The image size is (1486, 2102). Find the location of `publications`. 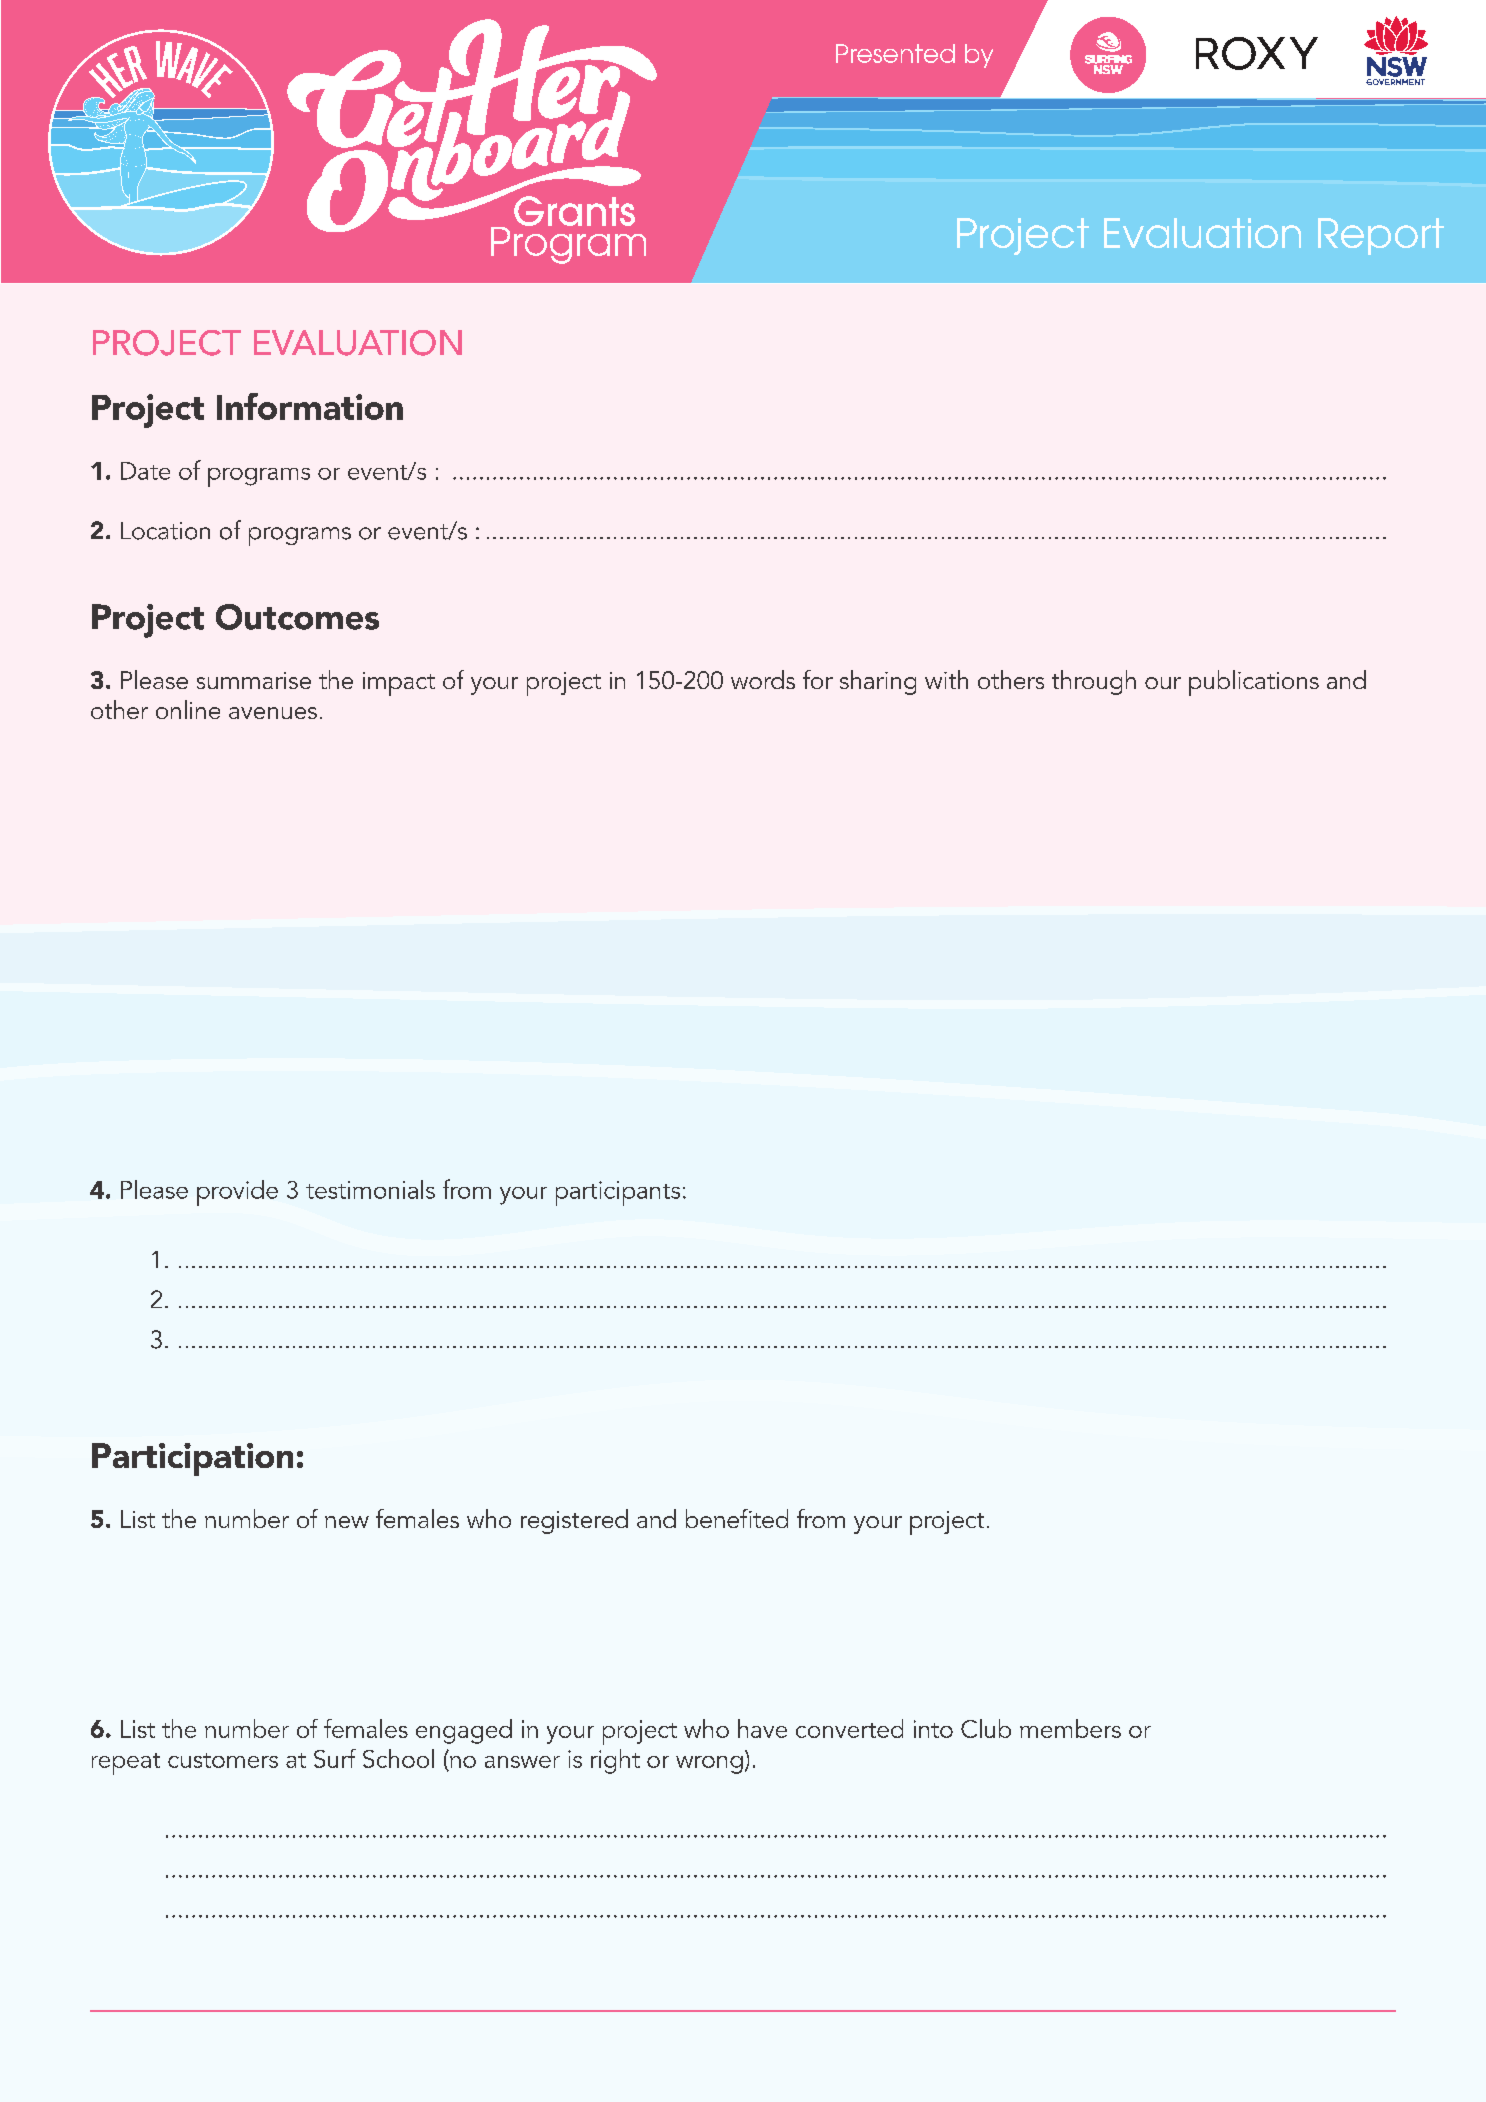

publications is located at coordinates (1254, 683).
